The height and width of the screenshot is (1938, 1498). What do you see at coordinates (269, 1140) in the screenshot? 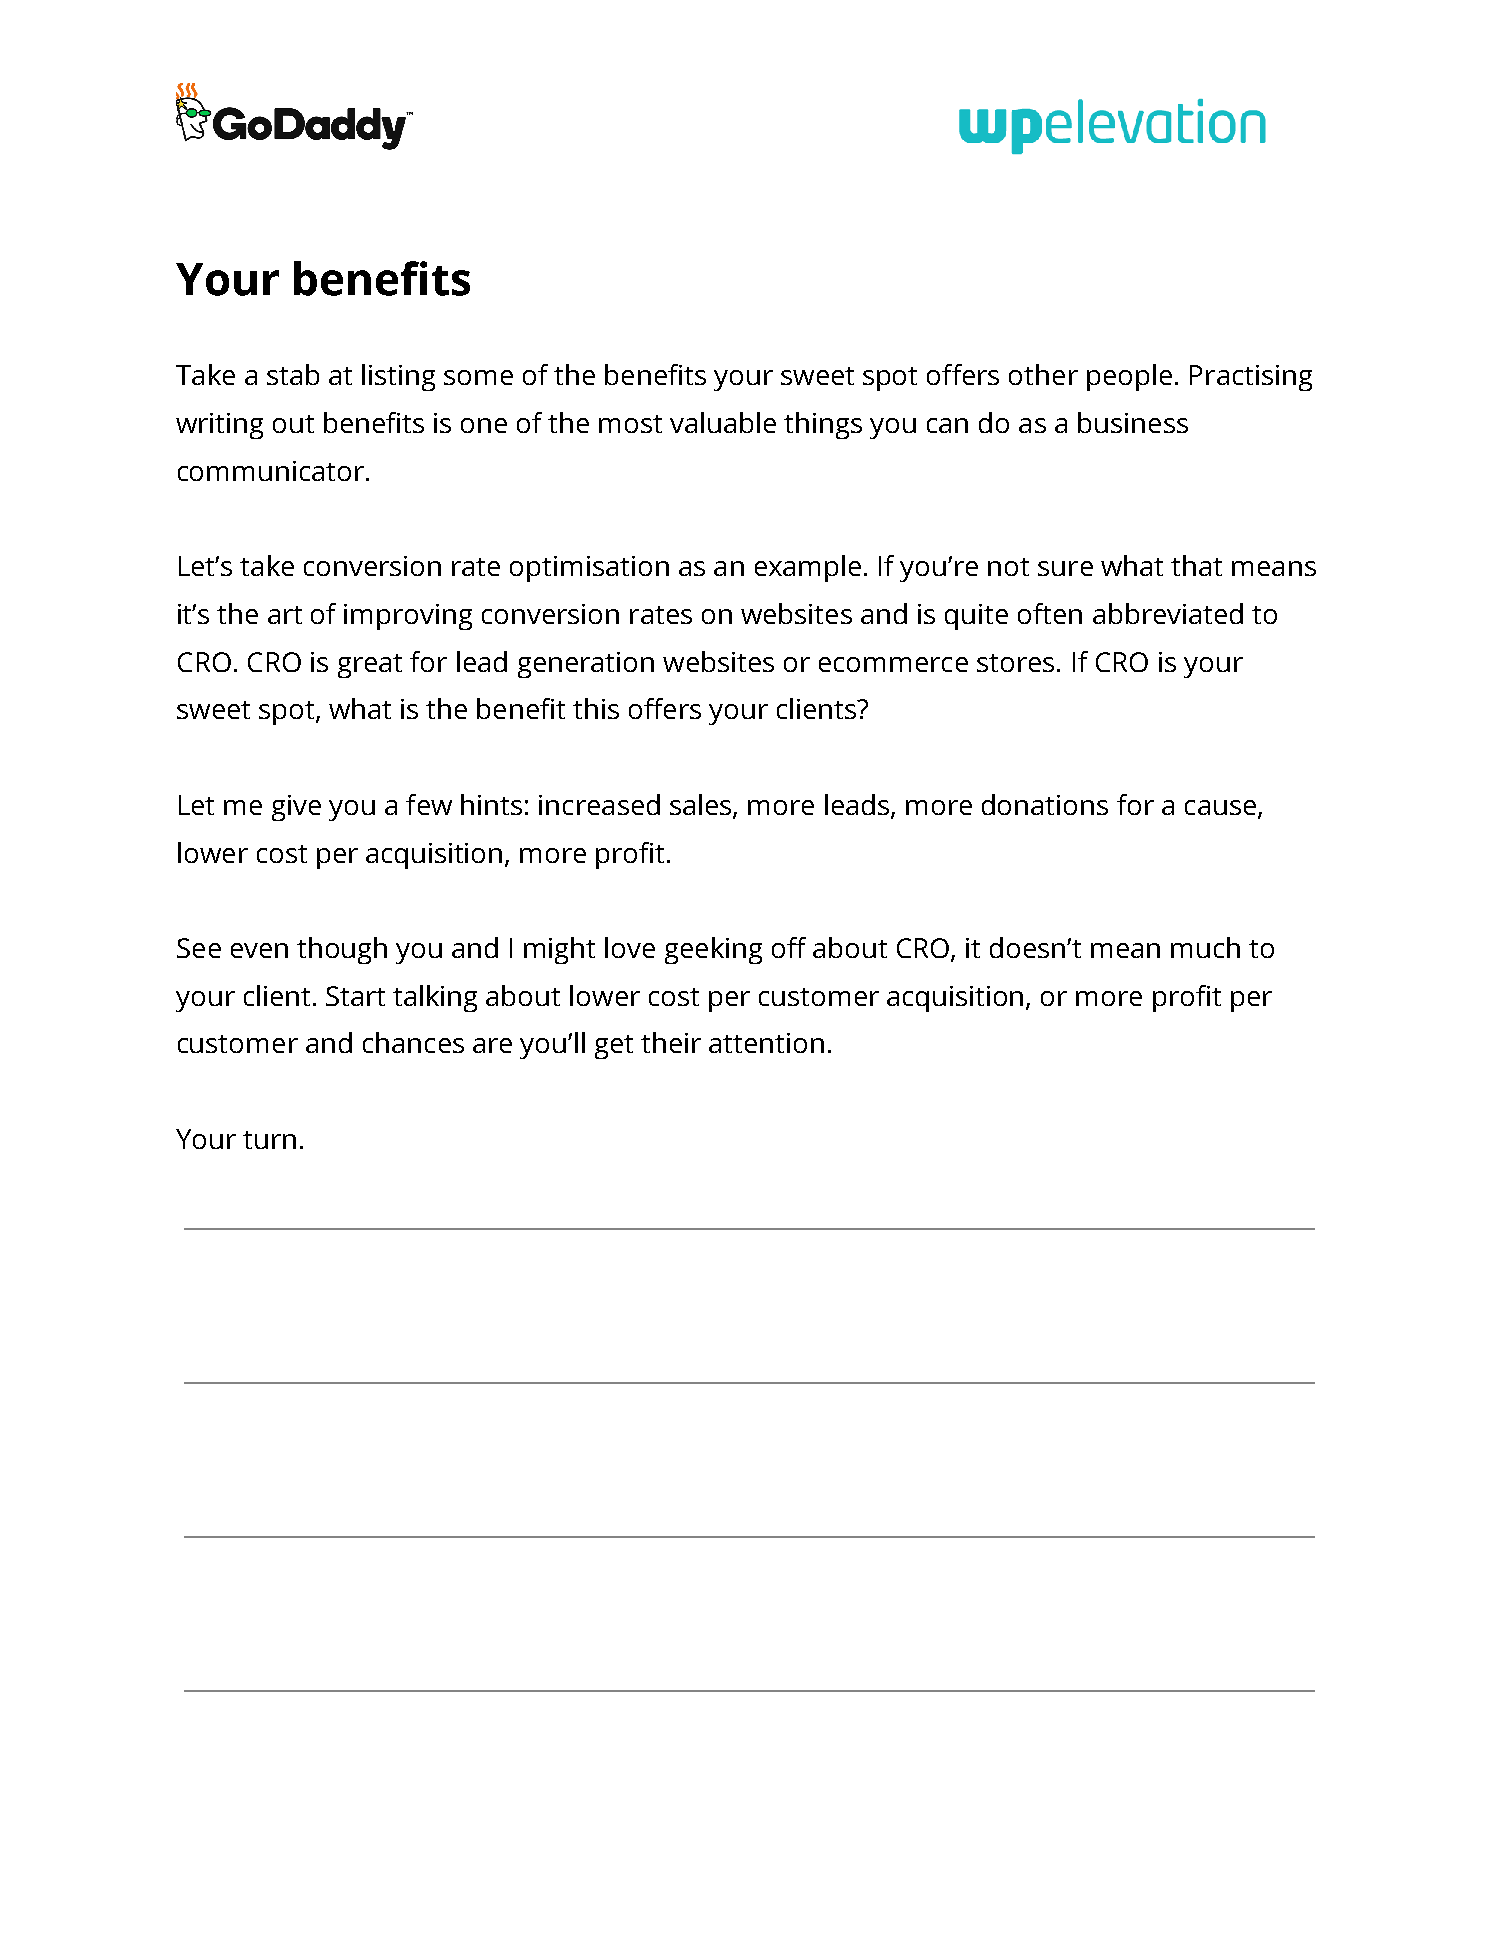
I see `turn` at bounding box center [269, 1140].
